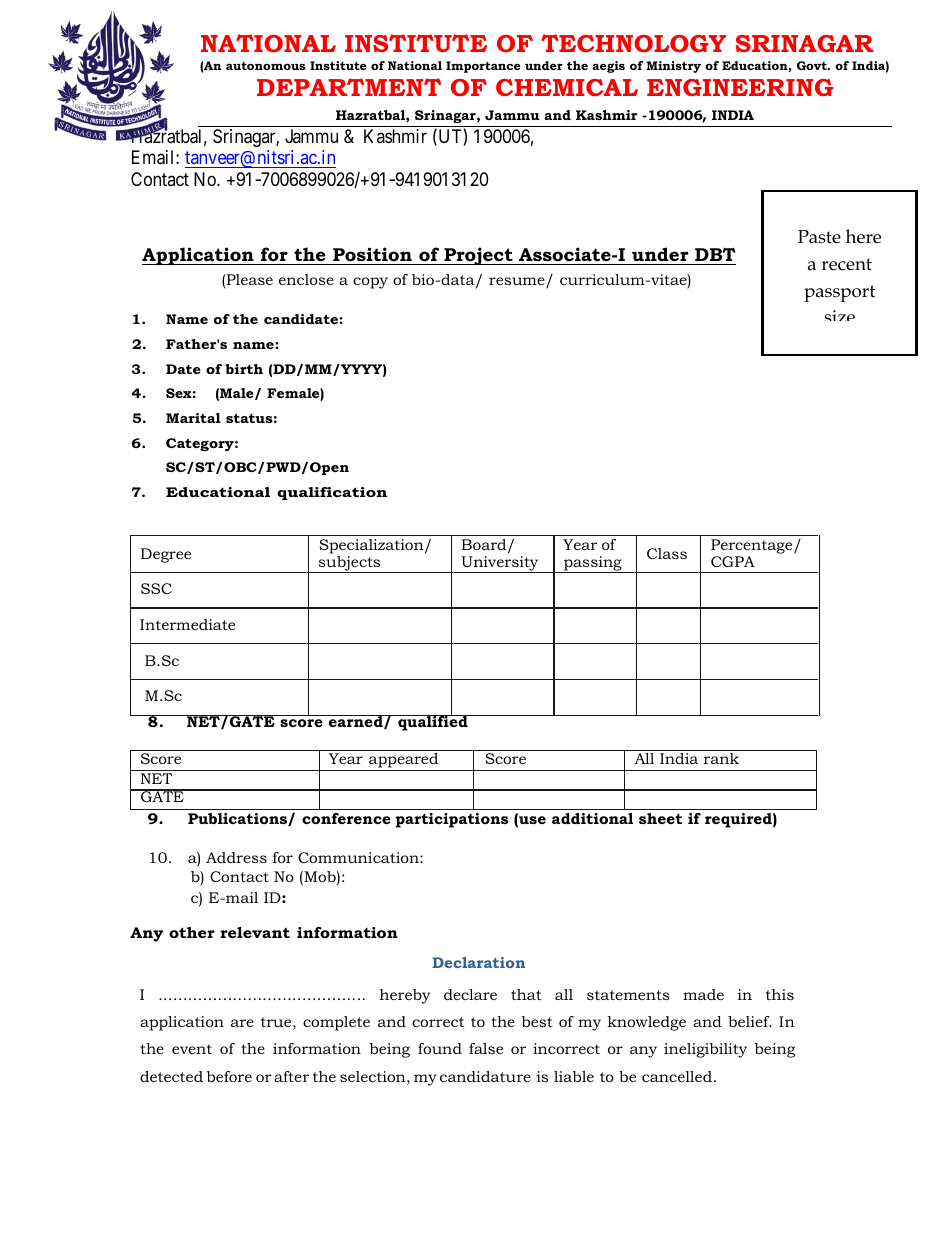 This screenshot has height=1233, width=952. What do you see at coordinates (229, 1076) in the screenshot?
I see `before` at bounding box center [229, 1076].
